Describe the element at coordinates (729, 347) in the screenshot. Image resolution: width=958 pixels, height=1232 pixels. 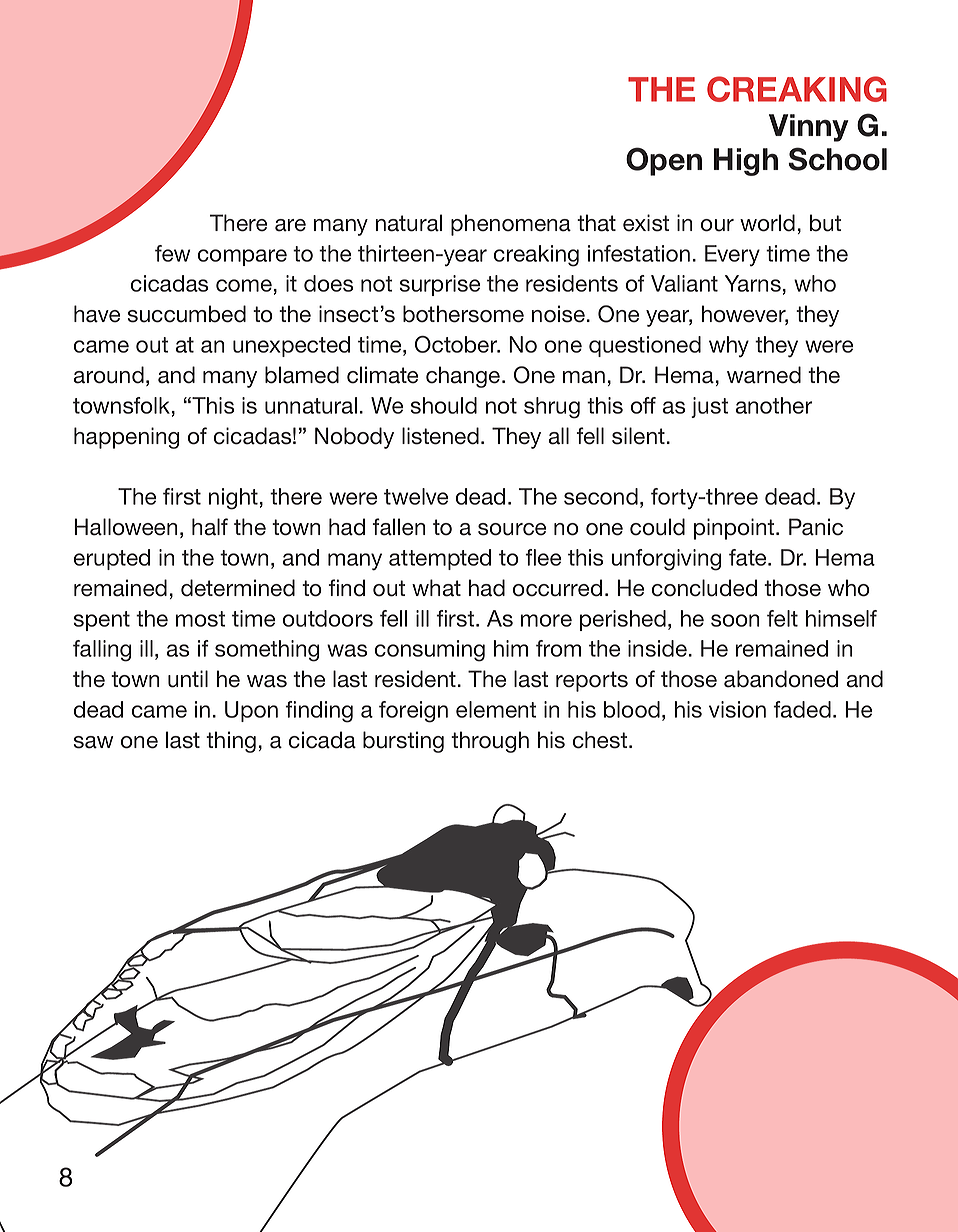
I see `why` at that location.
